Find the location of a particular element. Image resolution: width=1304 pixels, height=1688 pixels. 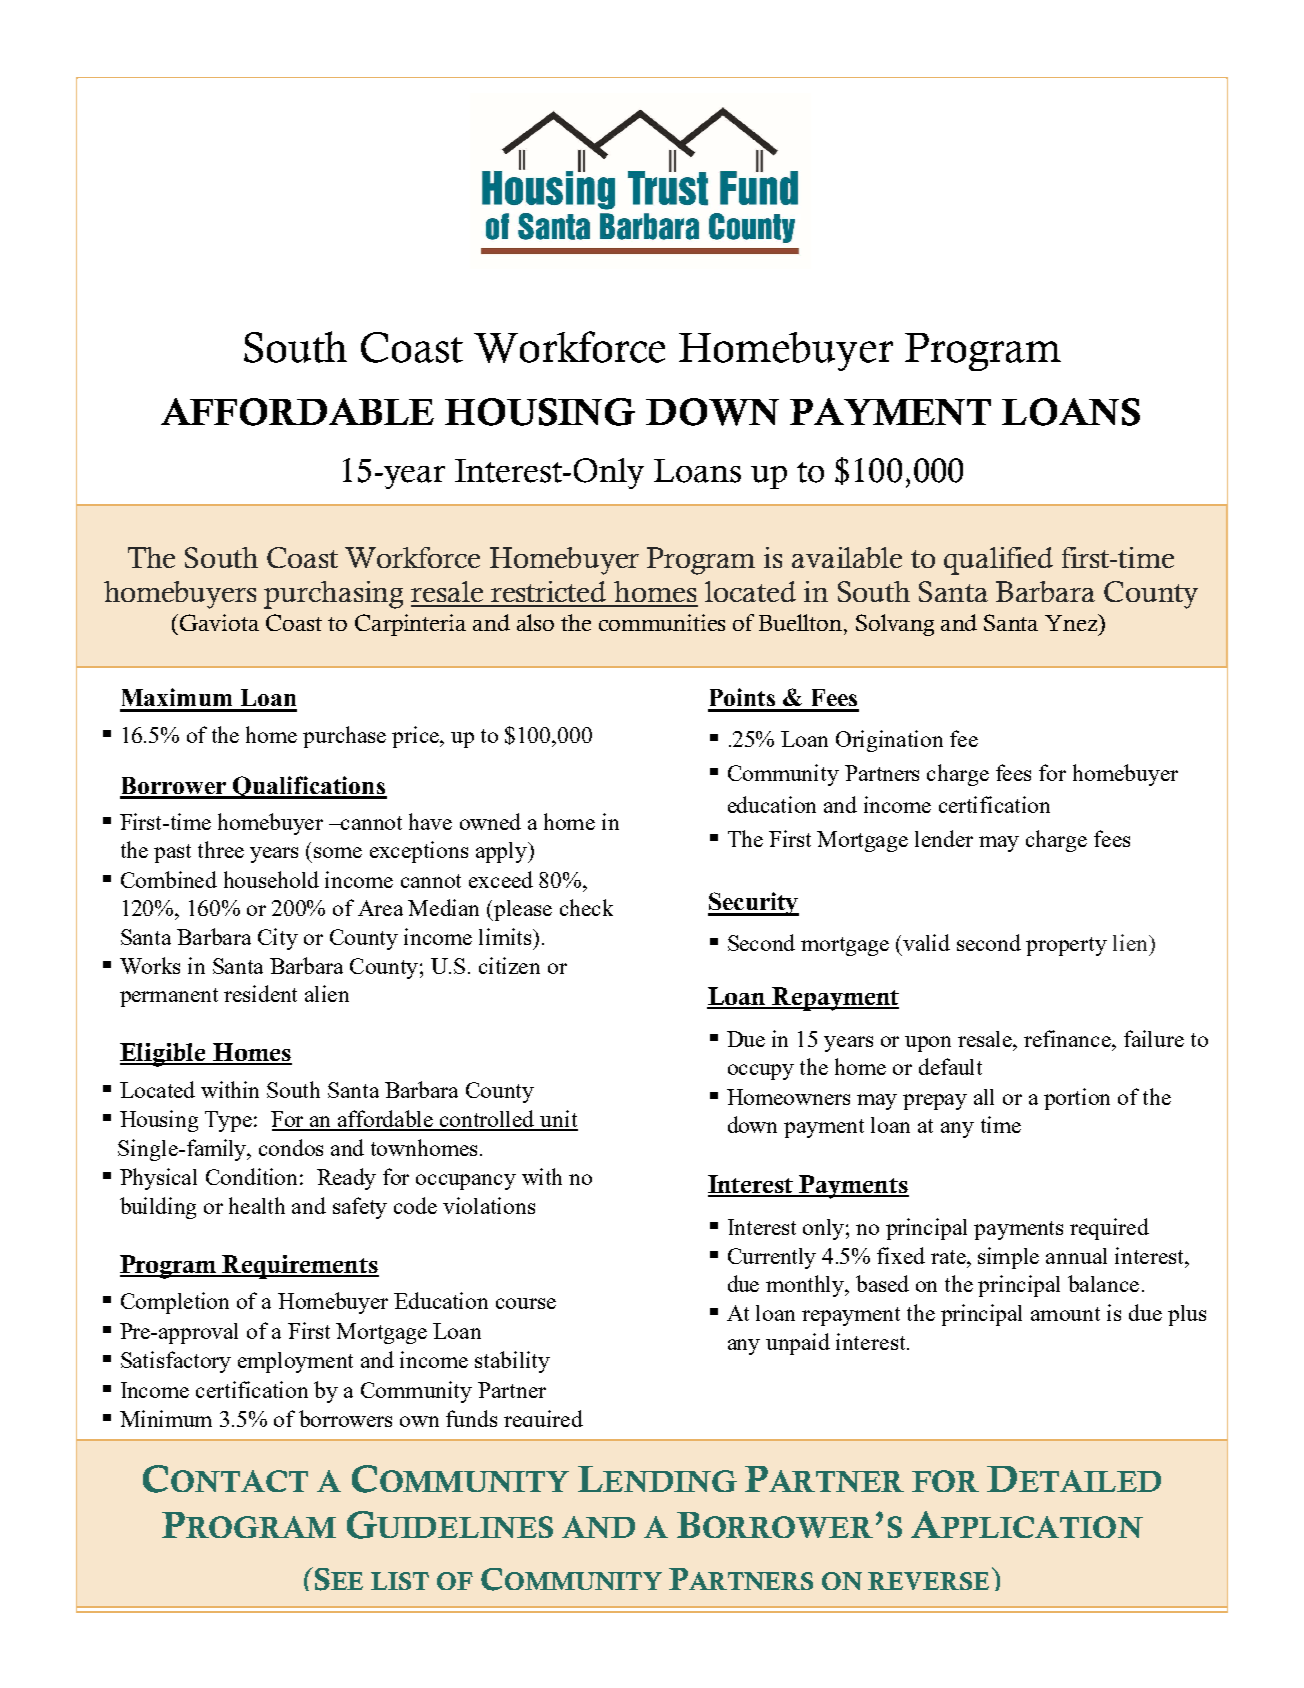

portion is located at coordinates (1077, 1099).
